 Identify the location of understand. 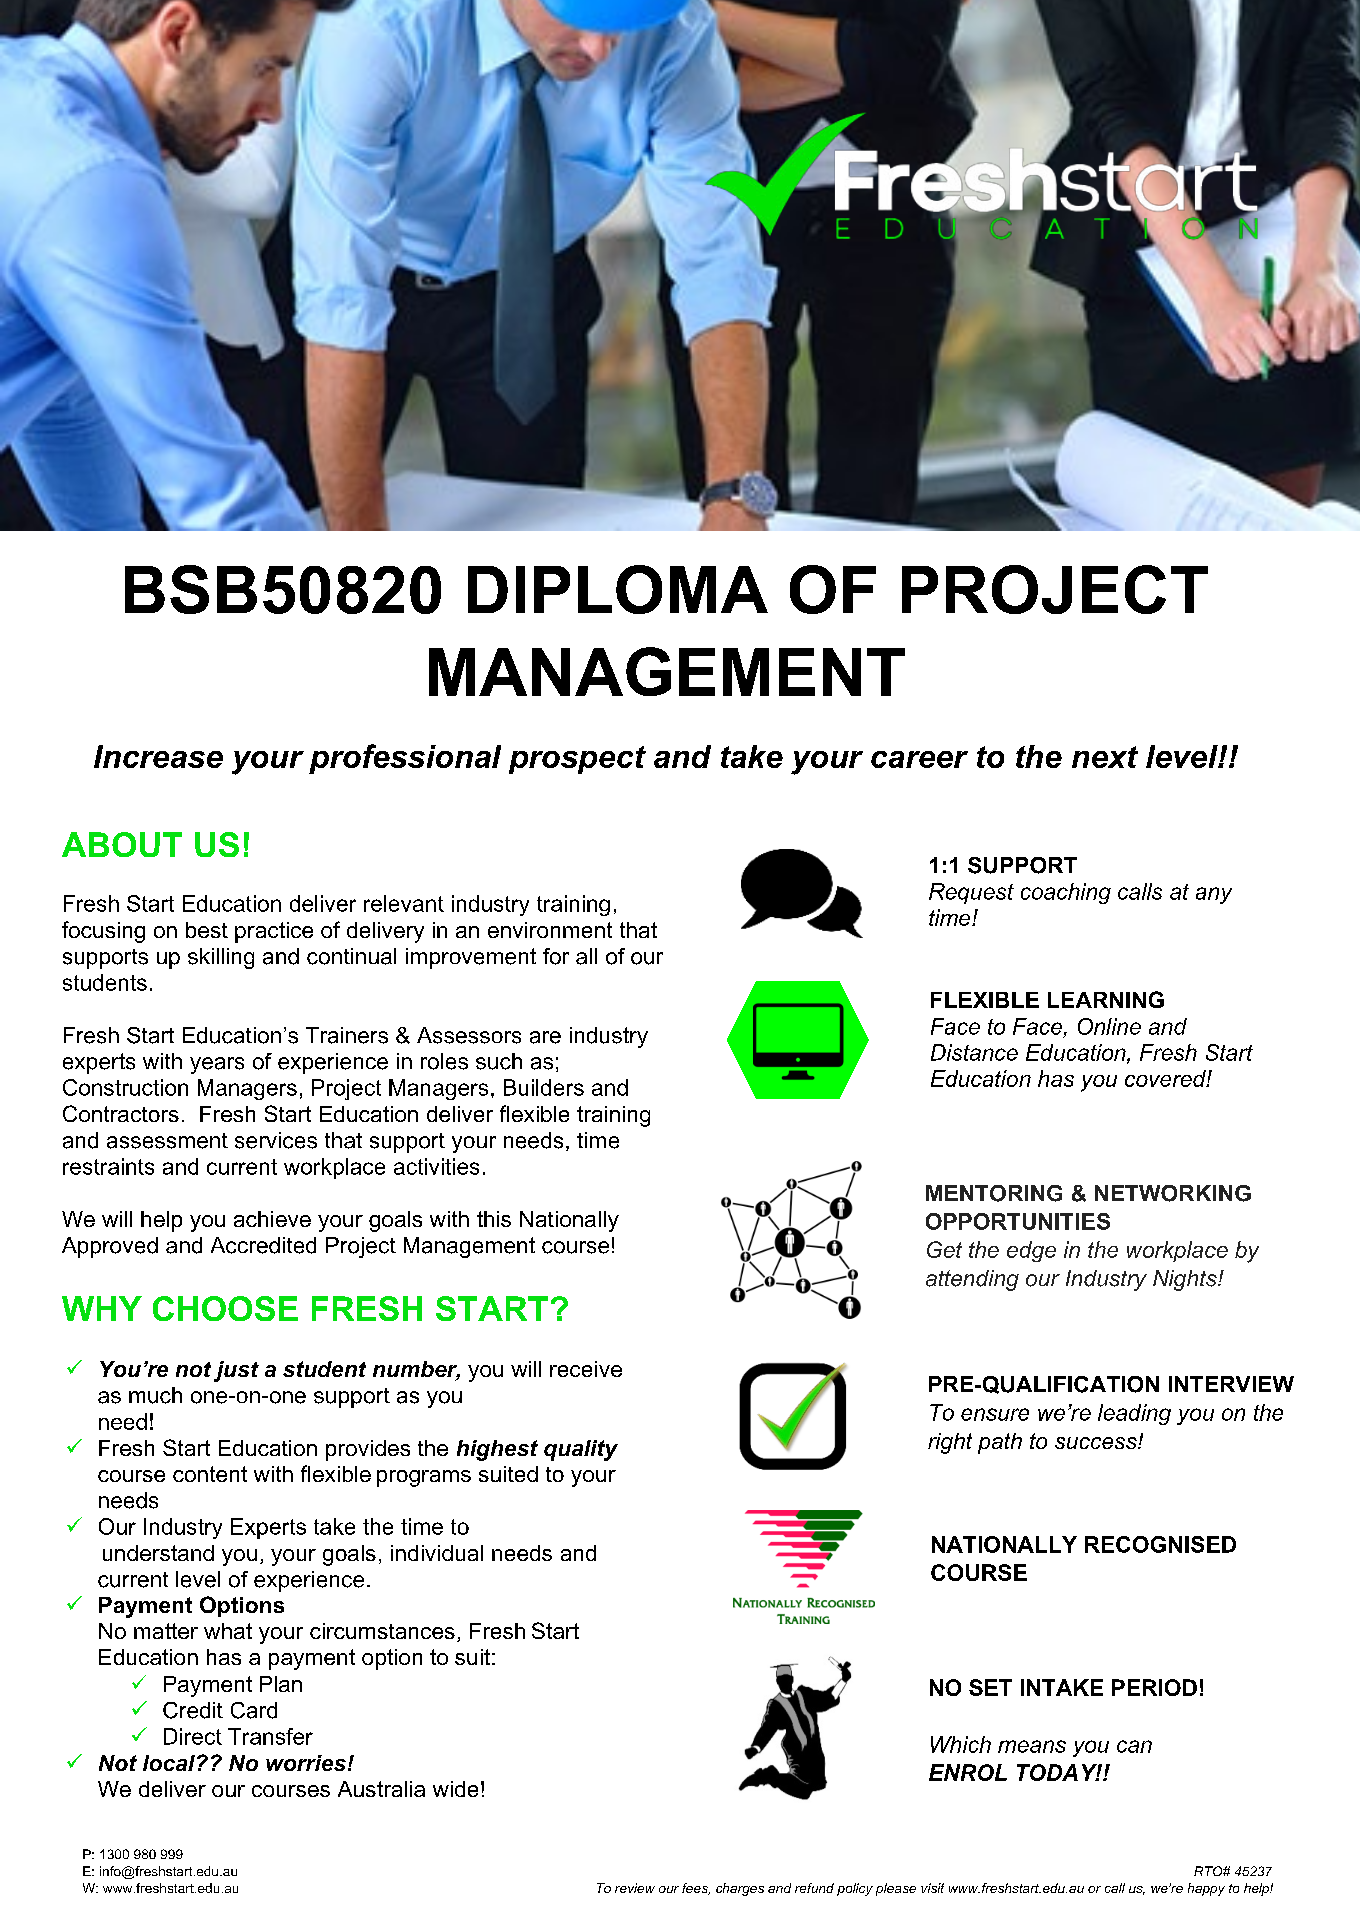
(158, 1553).
